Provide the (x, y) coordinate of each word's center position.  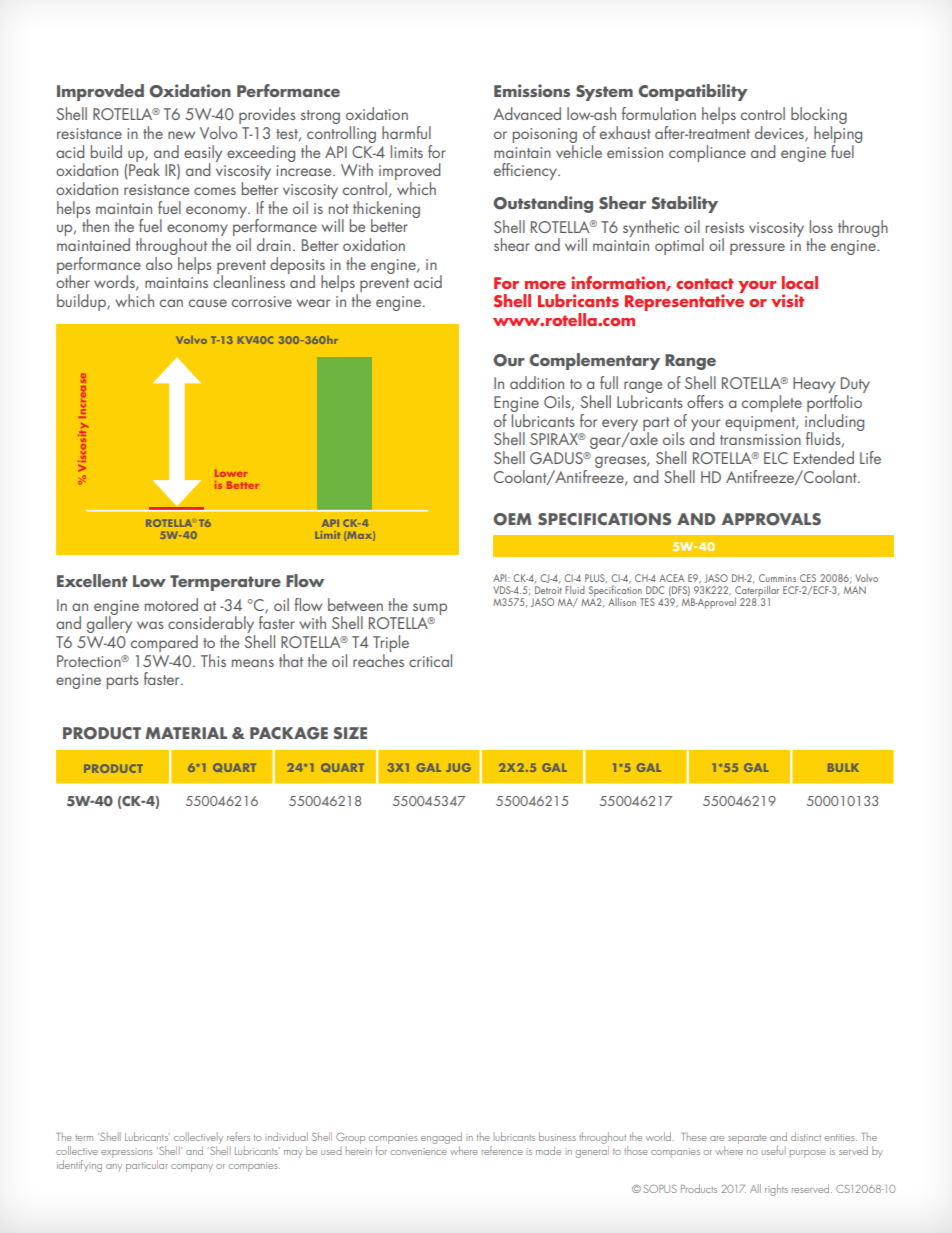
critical (430, 660)
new (181, 135)
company (192, 1168)
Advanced (527, 113)
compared (164, 643)
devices (780, 134)
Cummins (777, 578)
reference (502, 1150)
